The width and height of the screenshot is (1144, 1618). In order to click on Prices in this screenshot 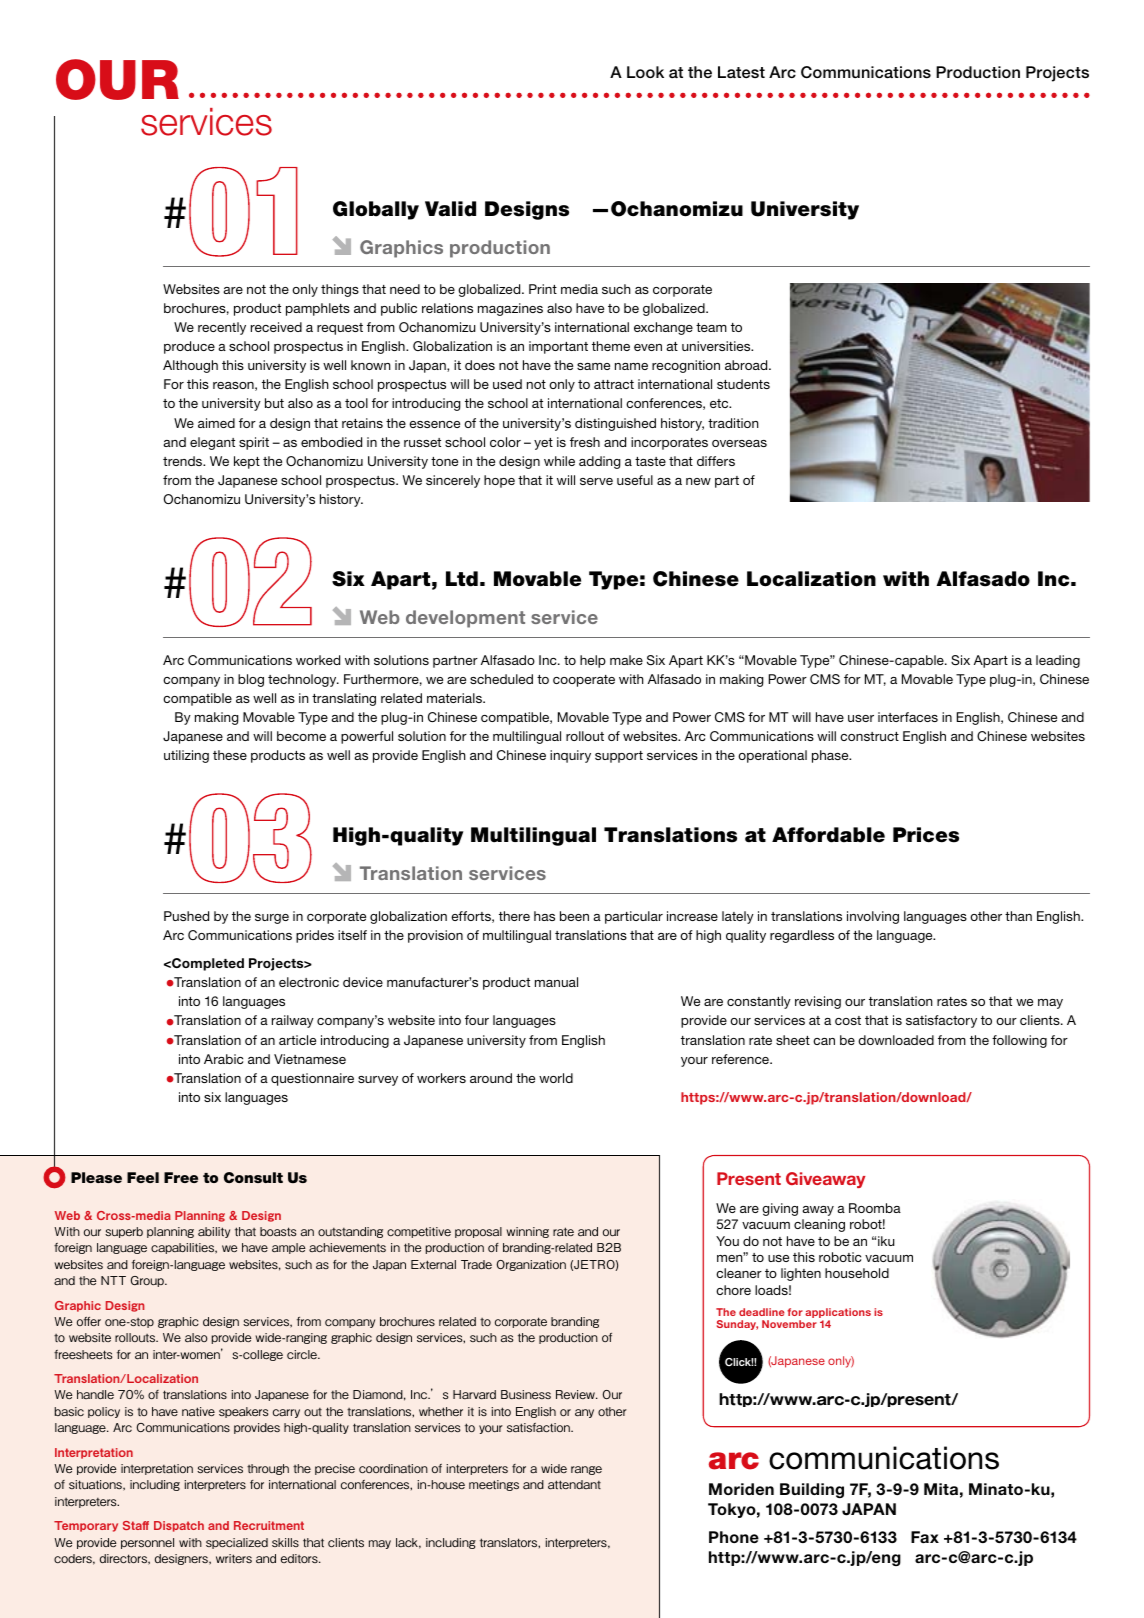, I will do `click(926, 835)`.
